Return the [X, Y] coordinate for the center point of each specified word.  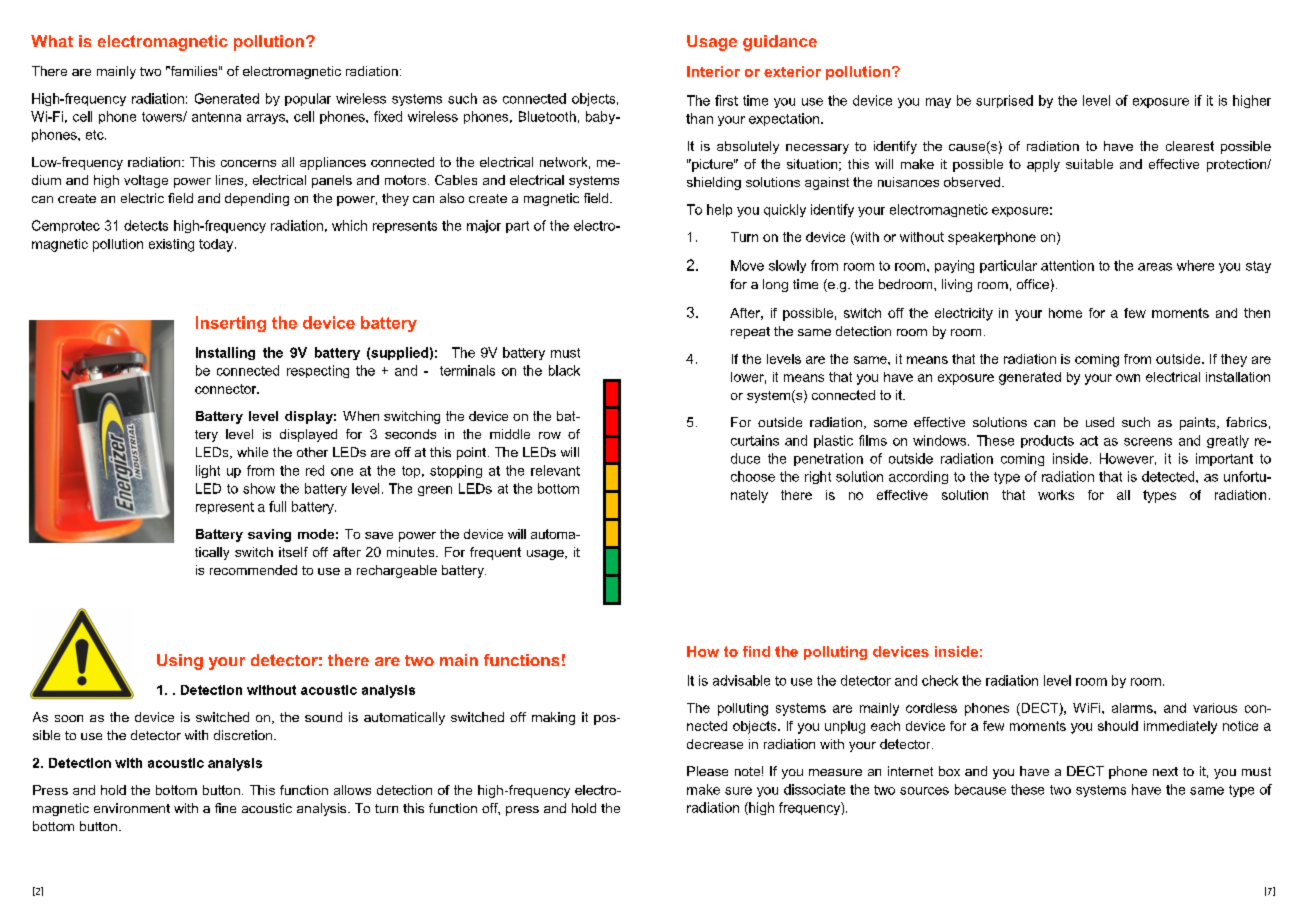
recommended [253, 570]
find [756, 651]
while [252, 452]
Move [747, 265]
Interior [713, 71]
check [940, 680]
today [217, 245]
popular [308, 99]
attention [1067, 265]
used [1100, 422]
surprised [1004, 101]
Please [707, 771]
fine [225, 808]
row [550, 435]
